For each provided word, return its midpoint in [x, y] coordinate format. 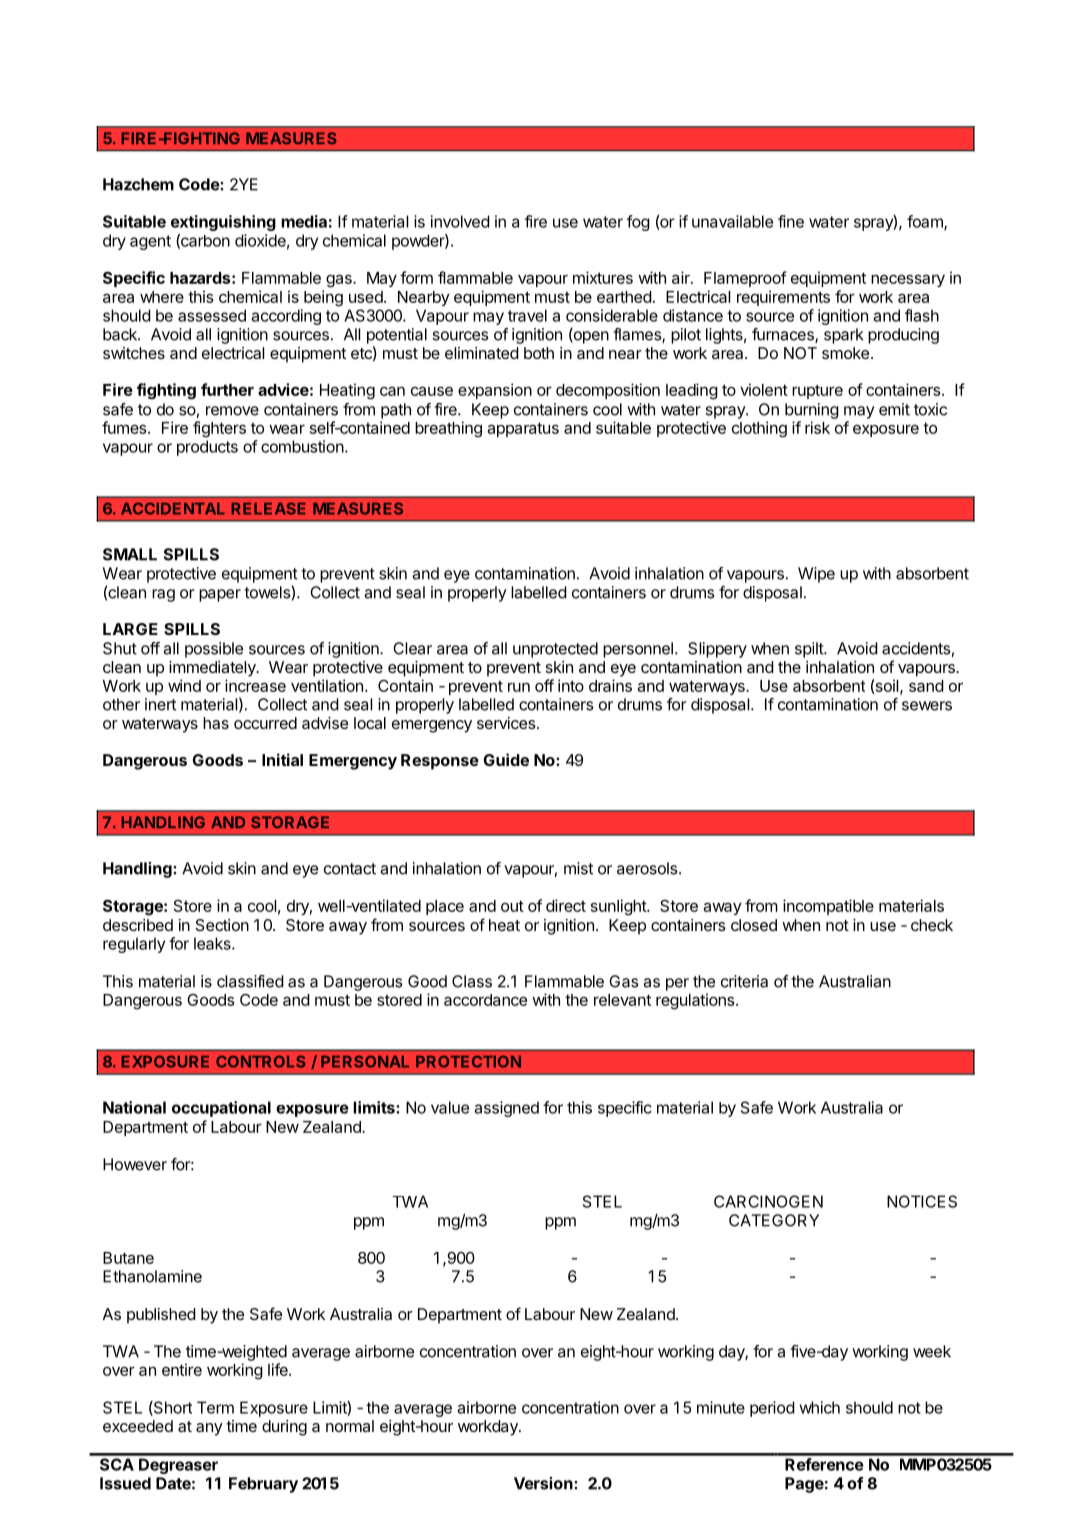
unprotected [555, 650]
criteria [744, 981]
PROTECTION [468, 1061]
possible [214, 650]
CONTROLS [260, 1061]
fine [791, 221]
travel [527, 315]
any [209, 1429]
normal [350, 1426]
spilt [810, 650]
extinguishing [223, 223]
